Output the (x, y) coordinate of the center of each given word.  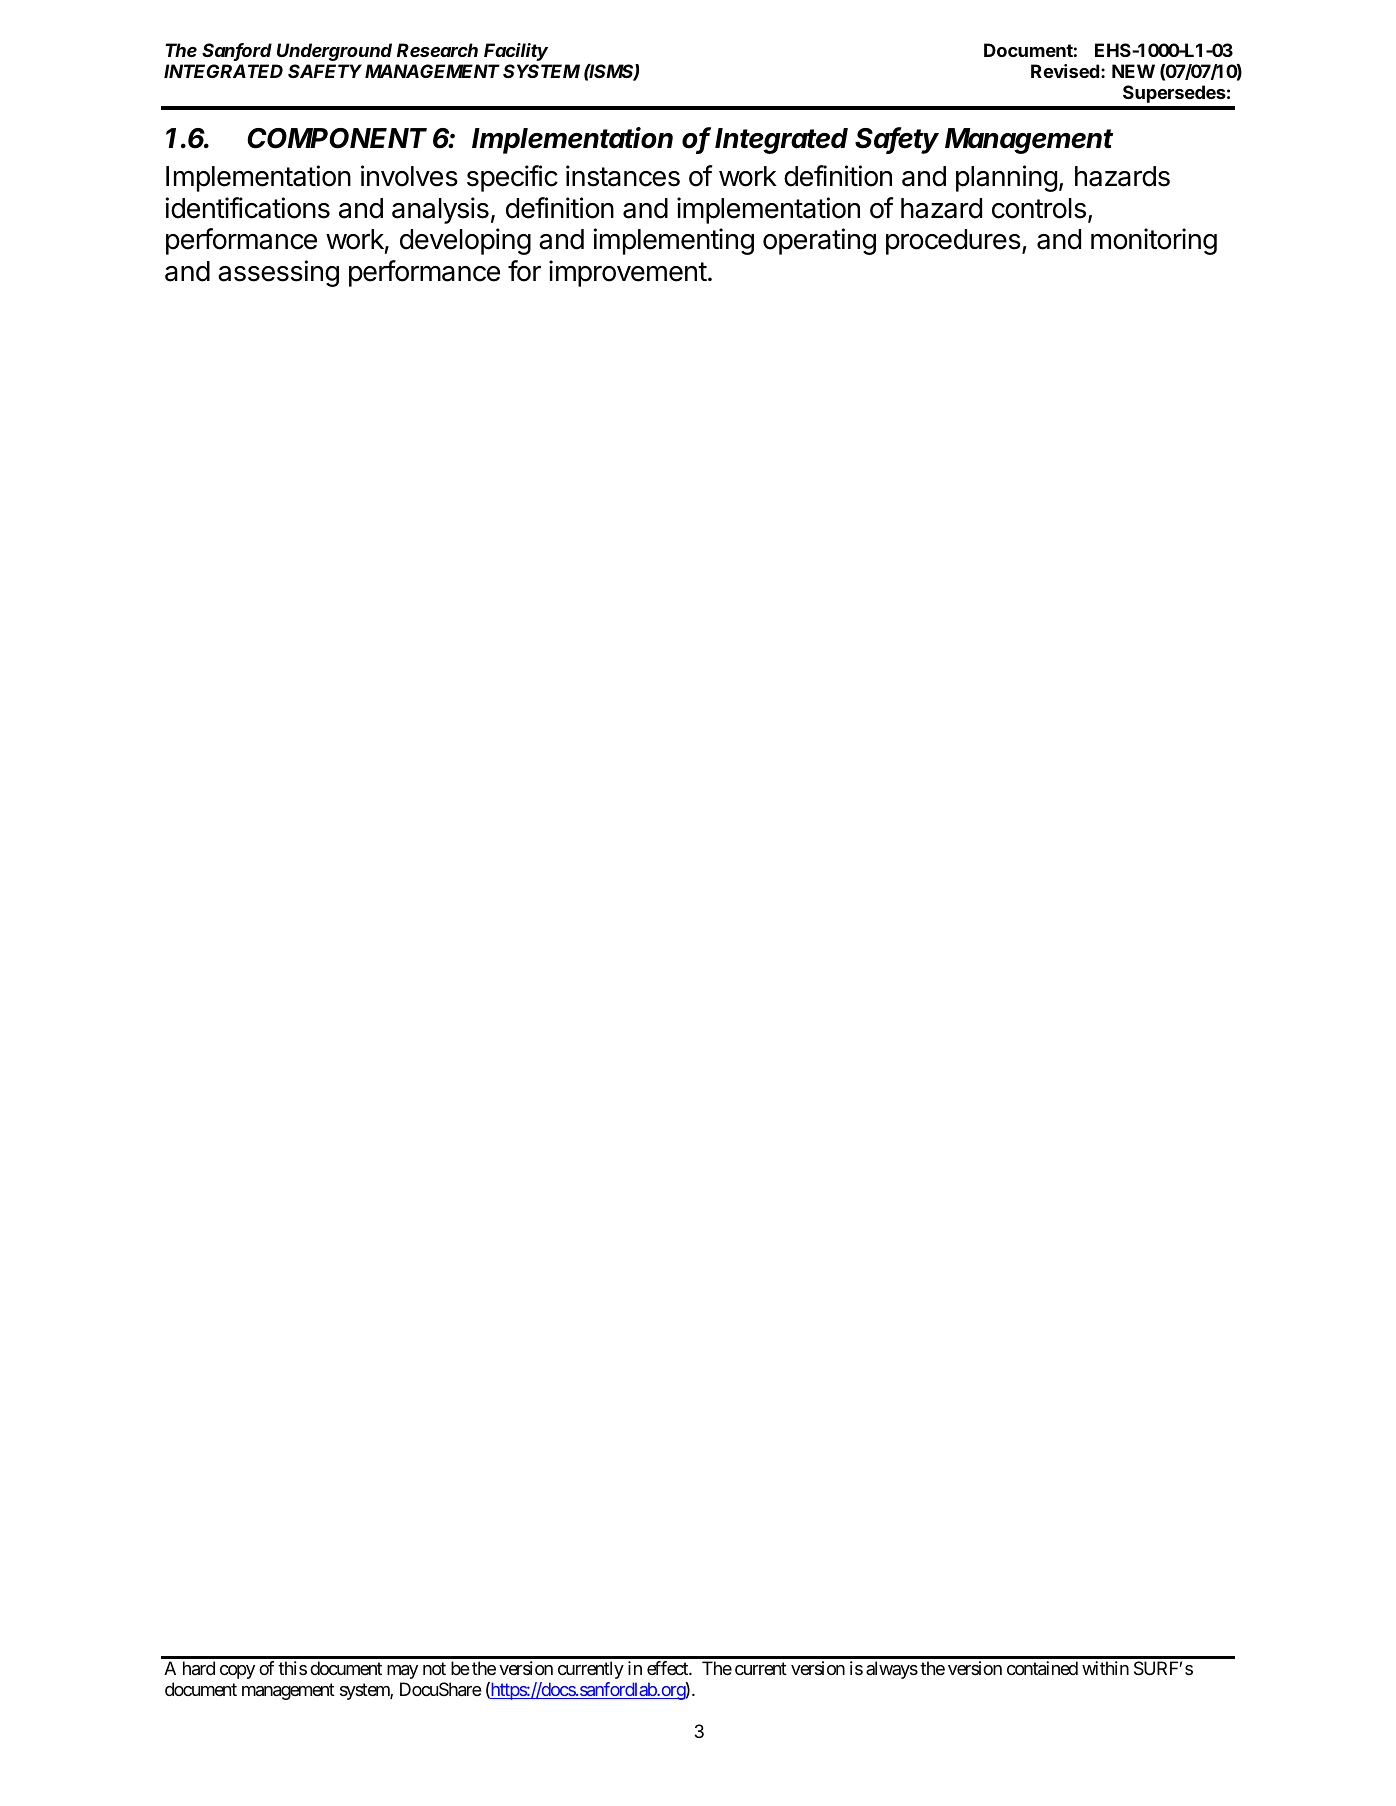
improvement (628, 273)
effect (668, 1668)
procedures (953, 242)
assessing (278, 273)
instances (623, 176)
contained (1042, 1668)
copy (237, 1672)
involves (409, 176)
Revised (1065, 71)
